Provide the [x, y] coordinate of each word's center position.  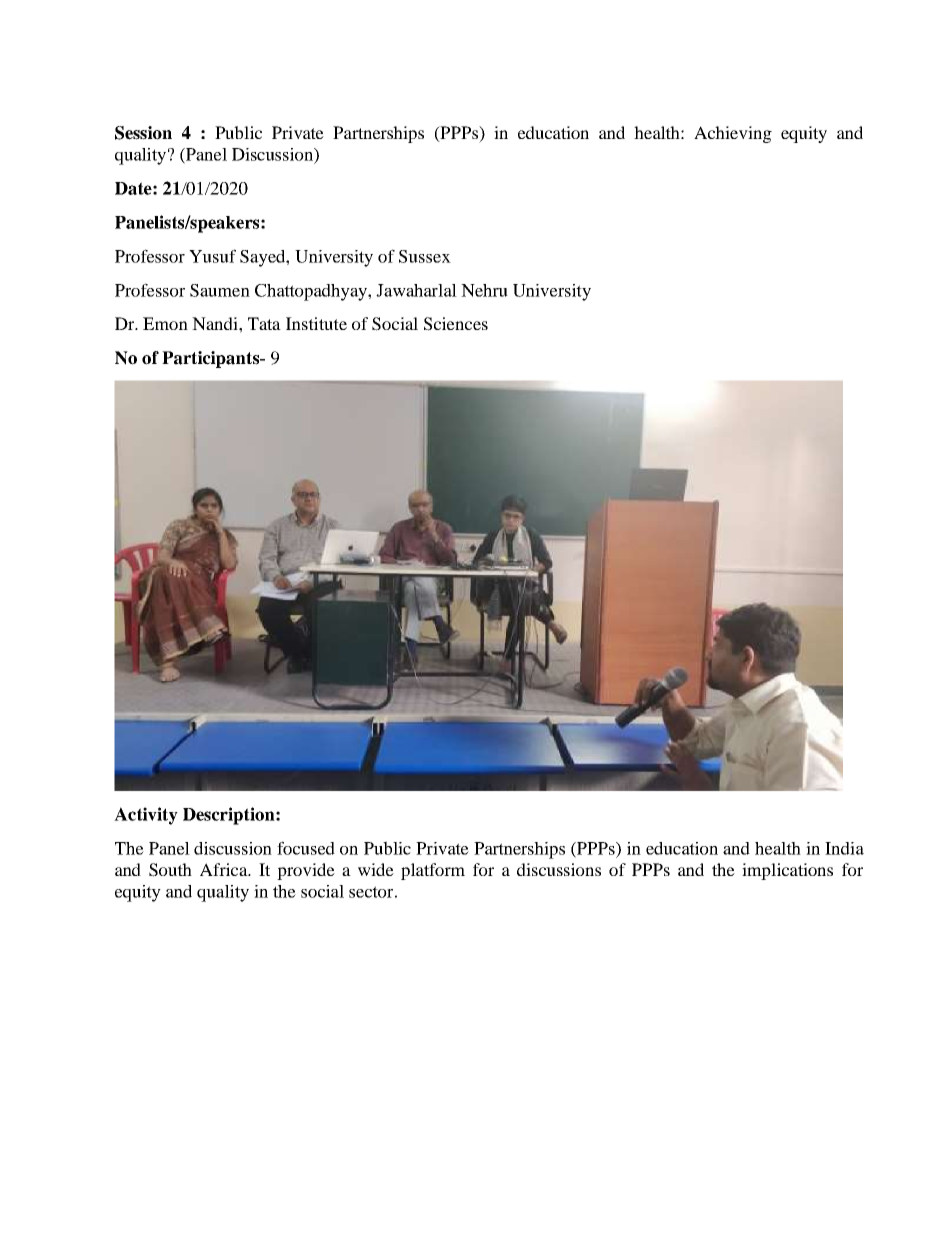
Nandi [216, 323]
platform [433, 871]
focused [306, 848]
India [844, 848]
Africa [225, 869]
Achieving [733, 134]
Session [143, 133]
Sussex [425, 256]
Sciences [456, 324]
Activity [146, 816]
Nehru [484, 290]
